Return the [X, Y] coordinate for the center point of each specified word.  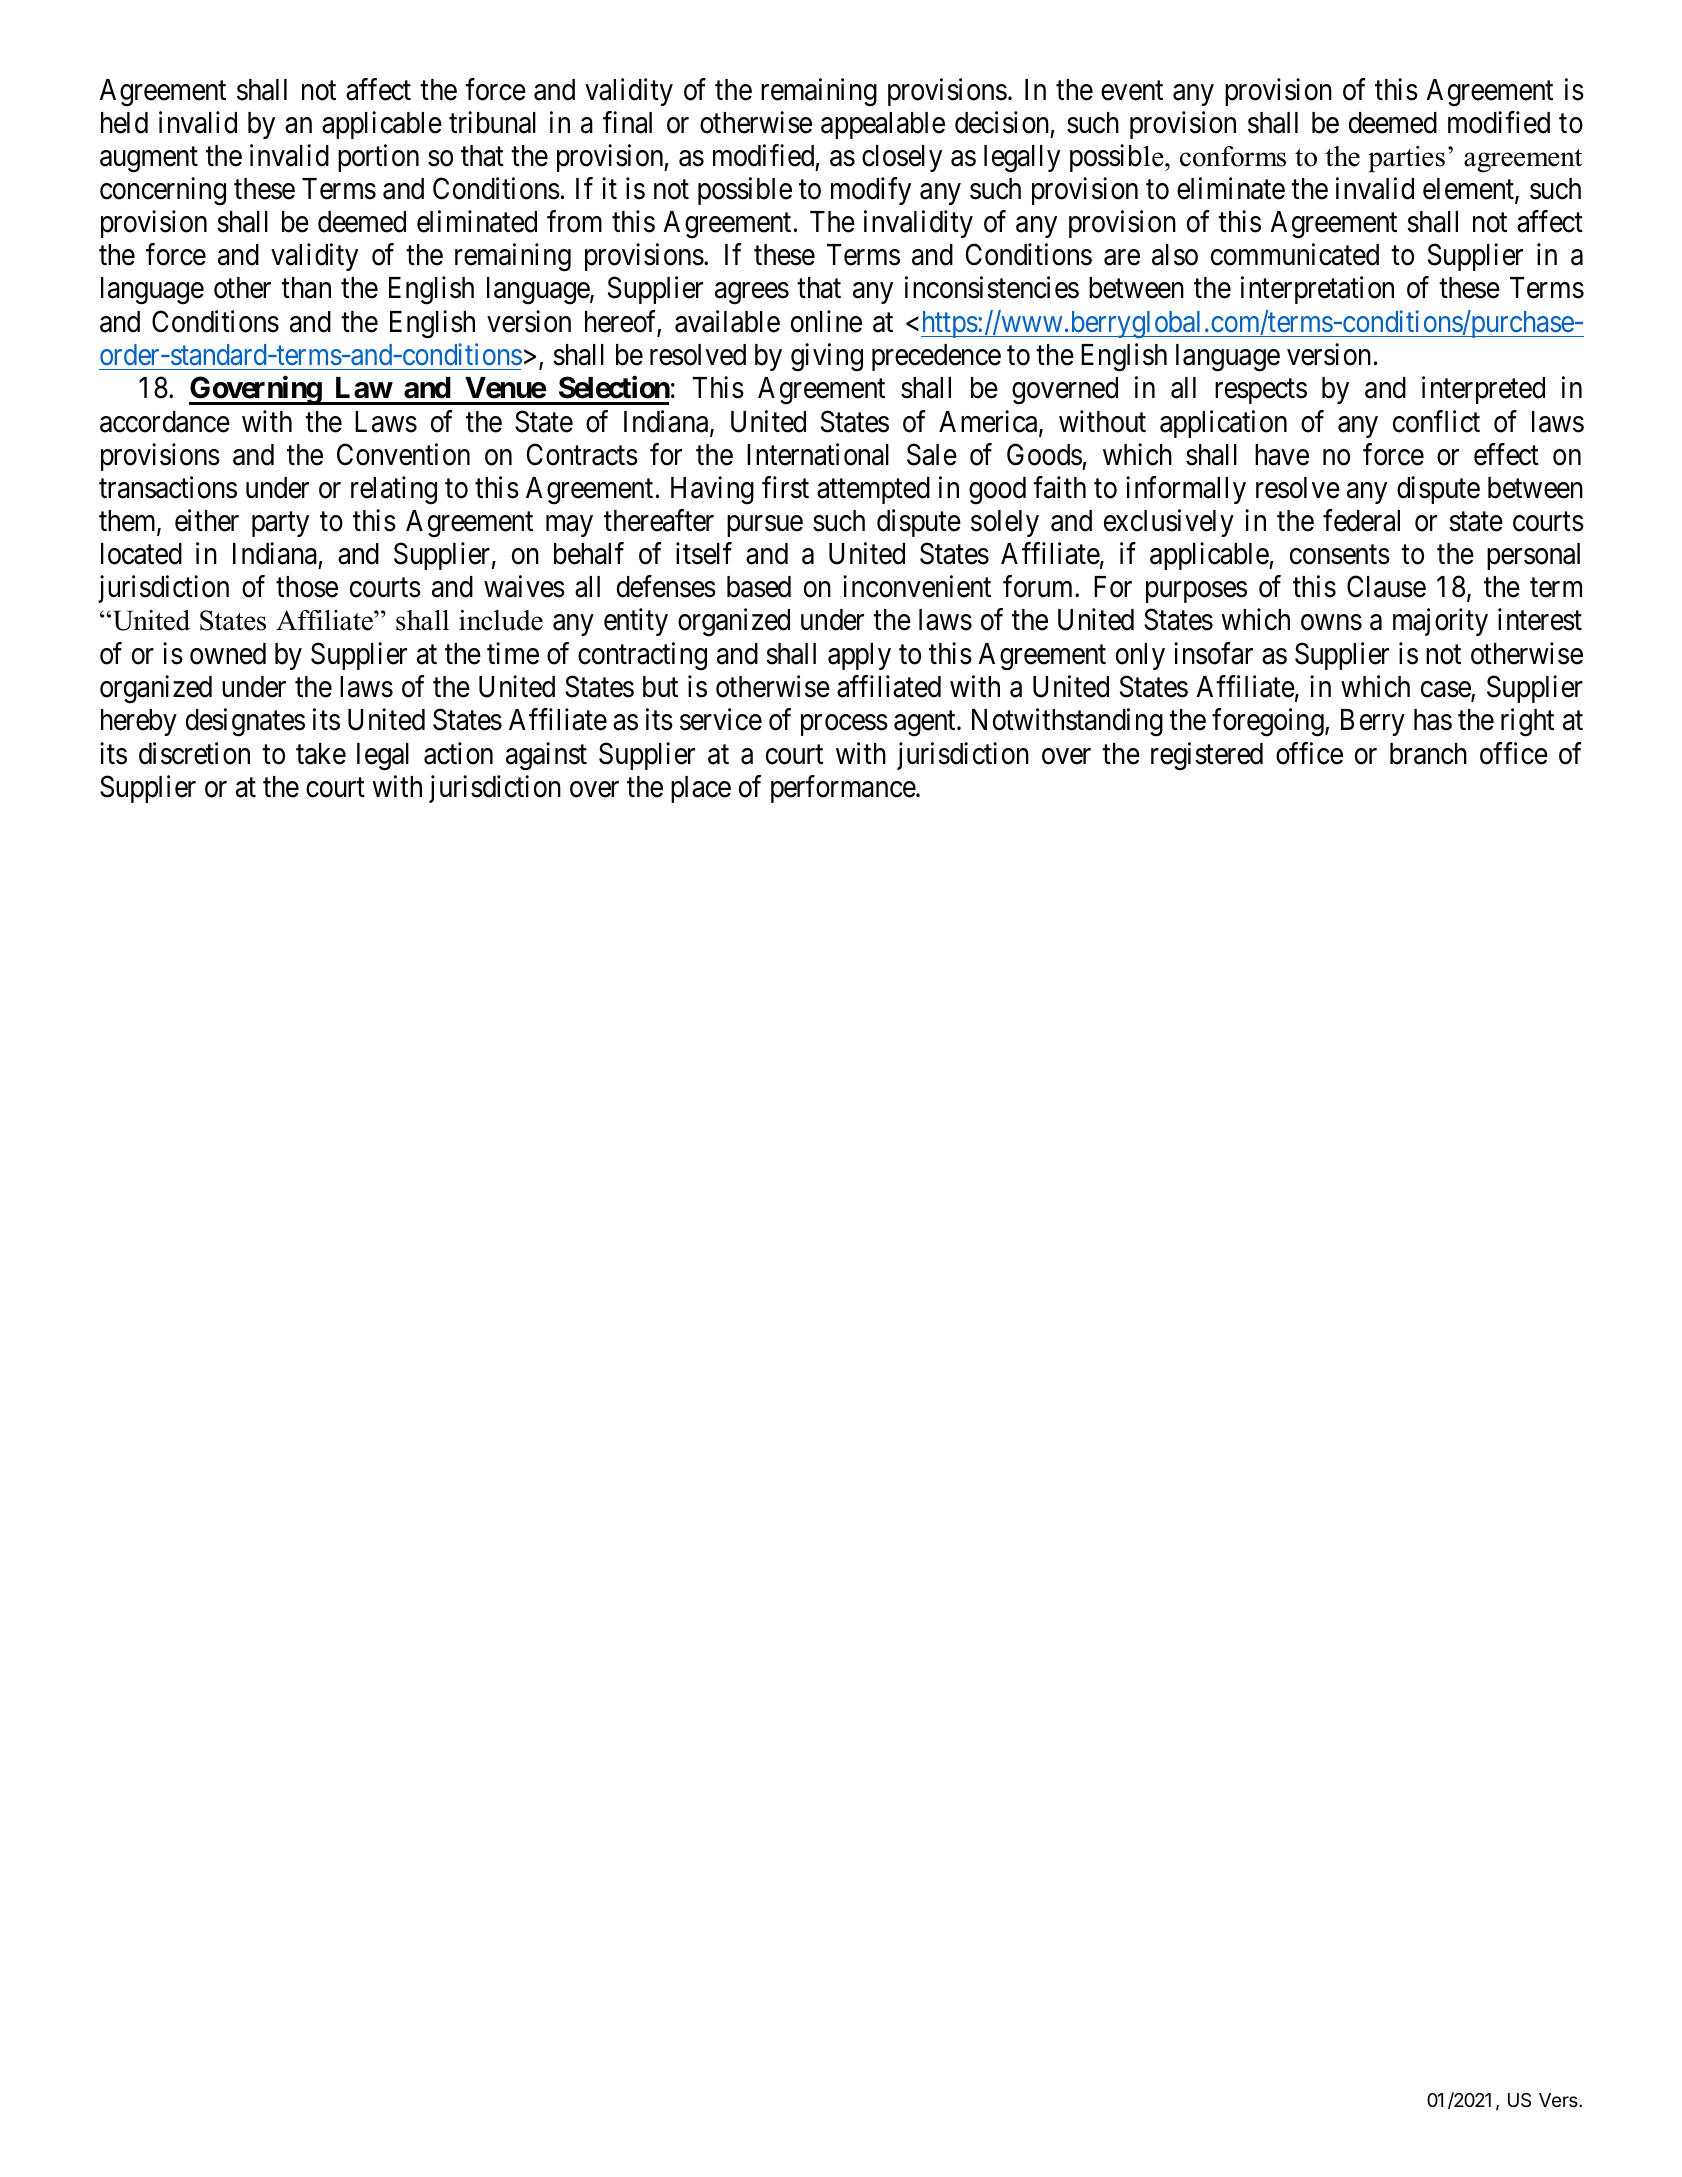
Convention [403, 454]
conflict [1436, 421]
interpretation [1317, 290]
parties [1406, 159]
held [124, 123]
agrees [752, 294]
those [307, 587]
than [306, 288]
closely [902, 158]
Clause [1386, 587]
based [759, 587]
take [321, 754]
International [818, 454]
